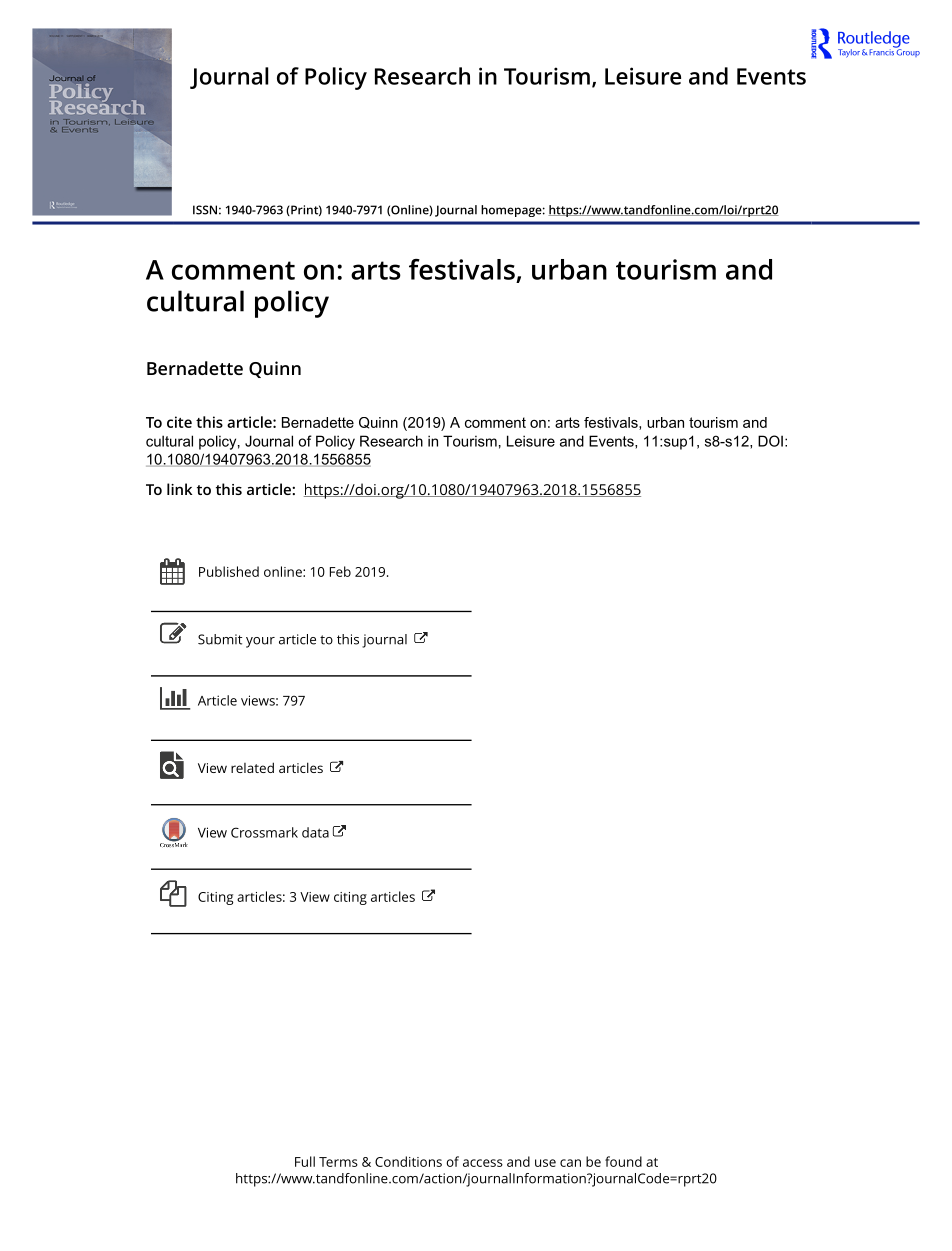 The height and width of the screenshot is (1251, 952). I want to click on your, so click(260, 642).
